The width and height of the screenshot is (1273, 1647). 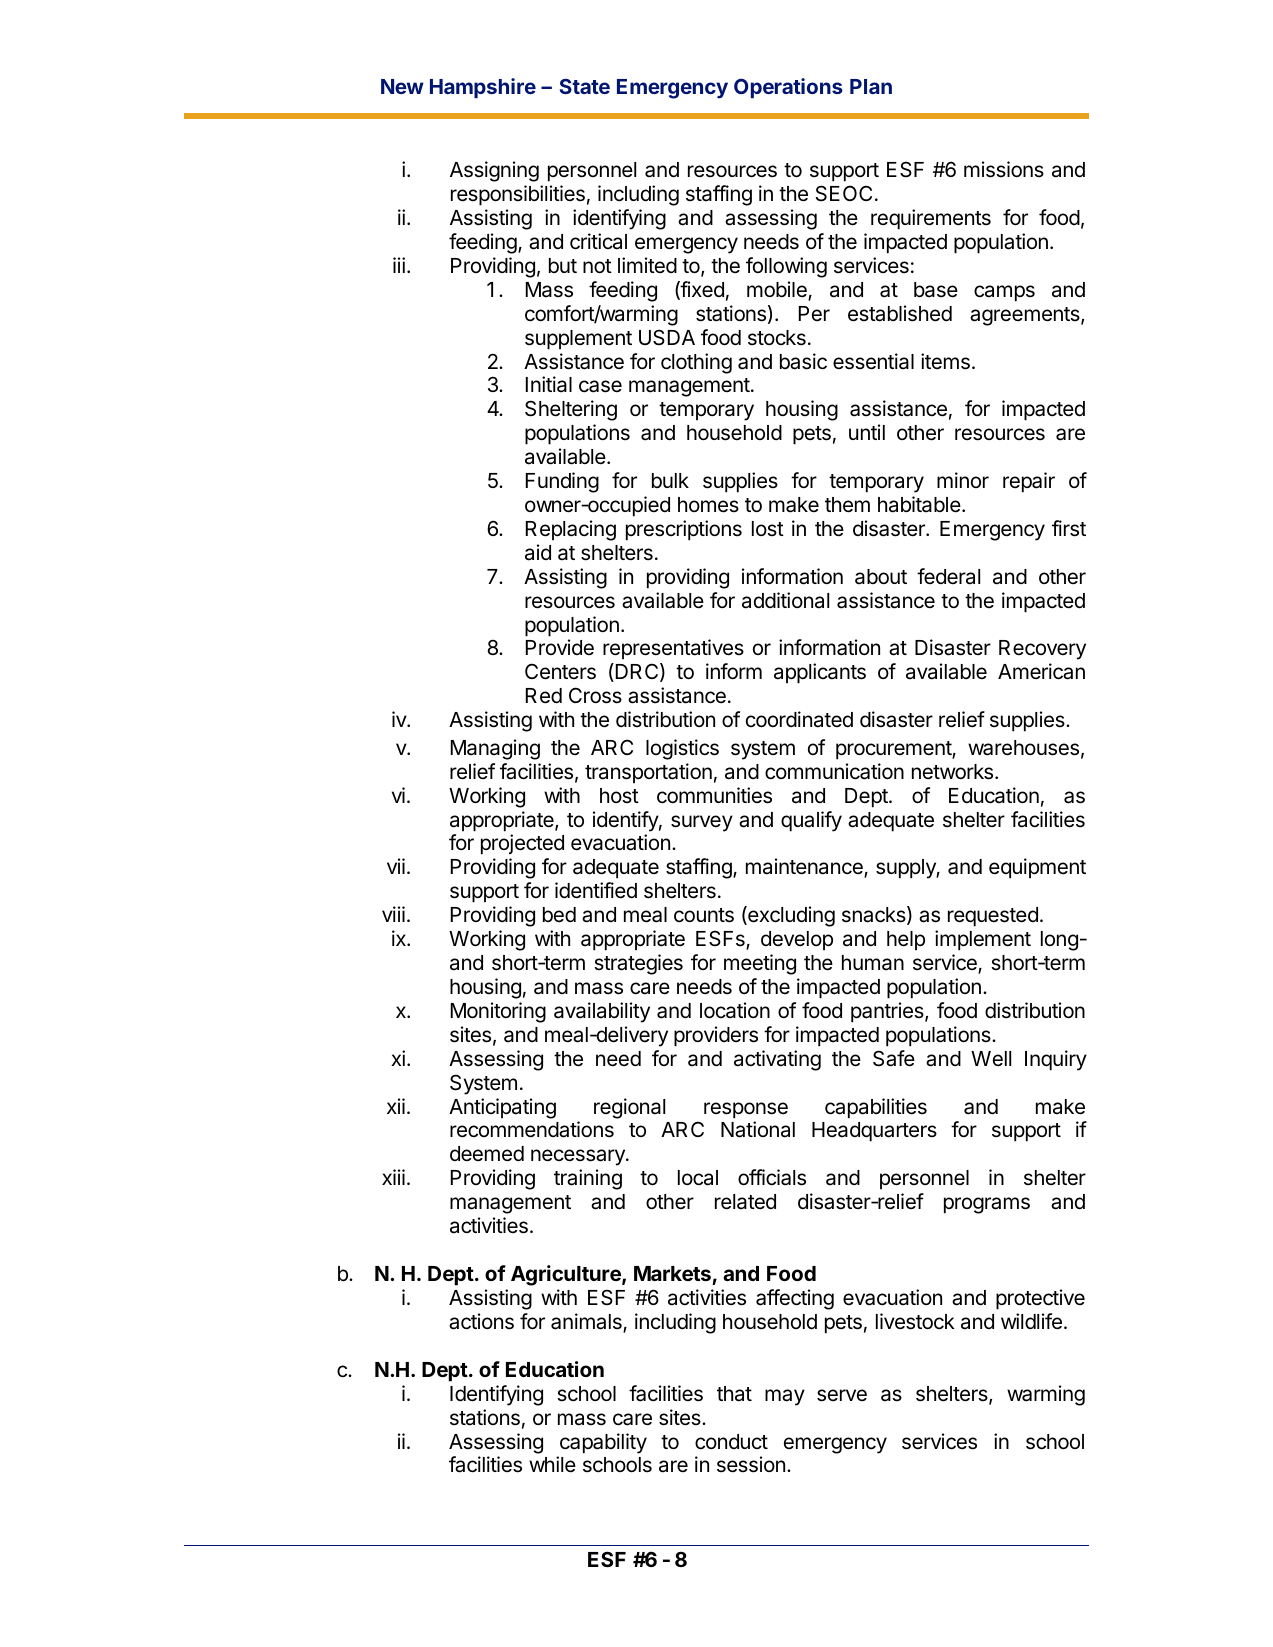 I want to click on conduct, so click(x=731, y=1442).
